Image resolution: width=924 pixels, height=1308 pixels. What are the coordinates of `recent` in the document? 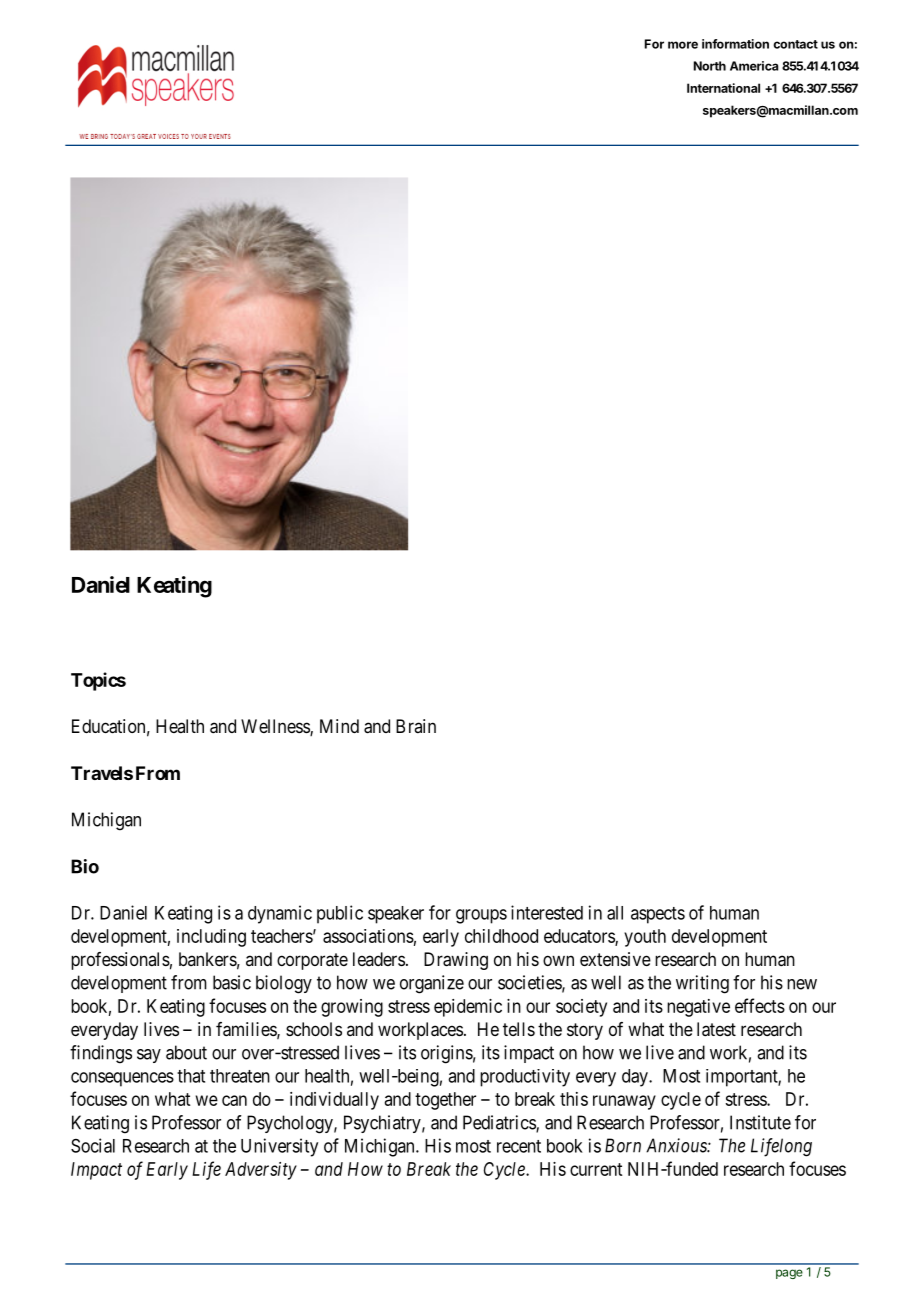 It's located at (519, 1146).
